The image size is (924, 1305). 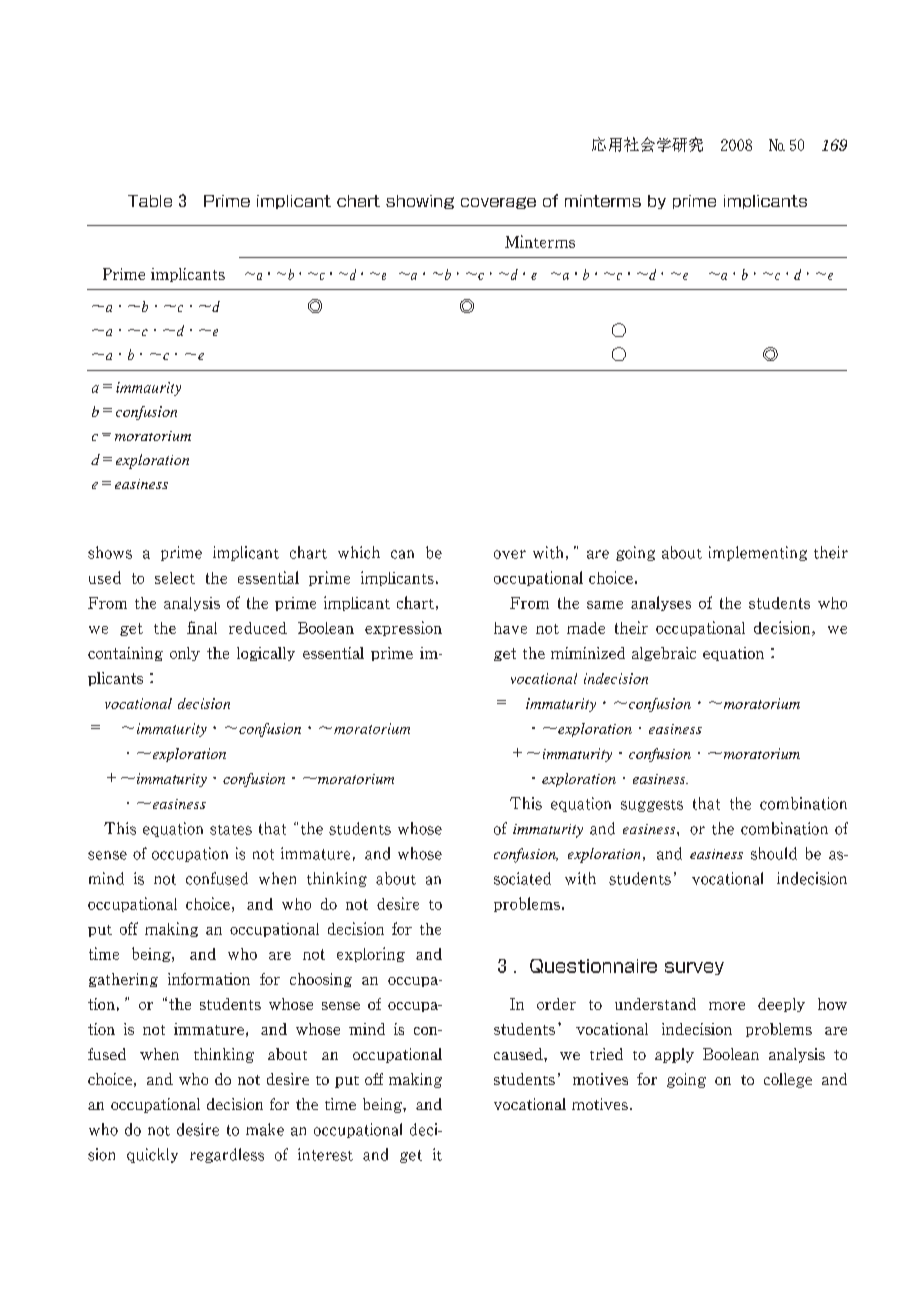 I want to click on showing, so click(x=420, y=202).
